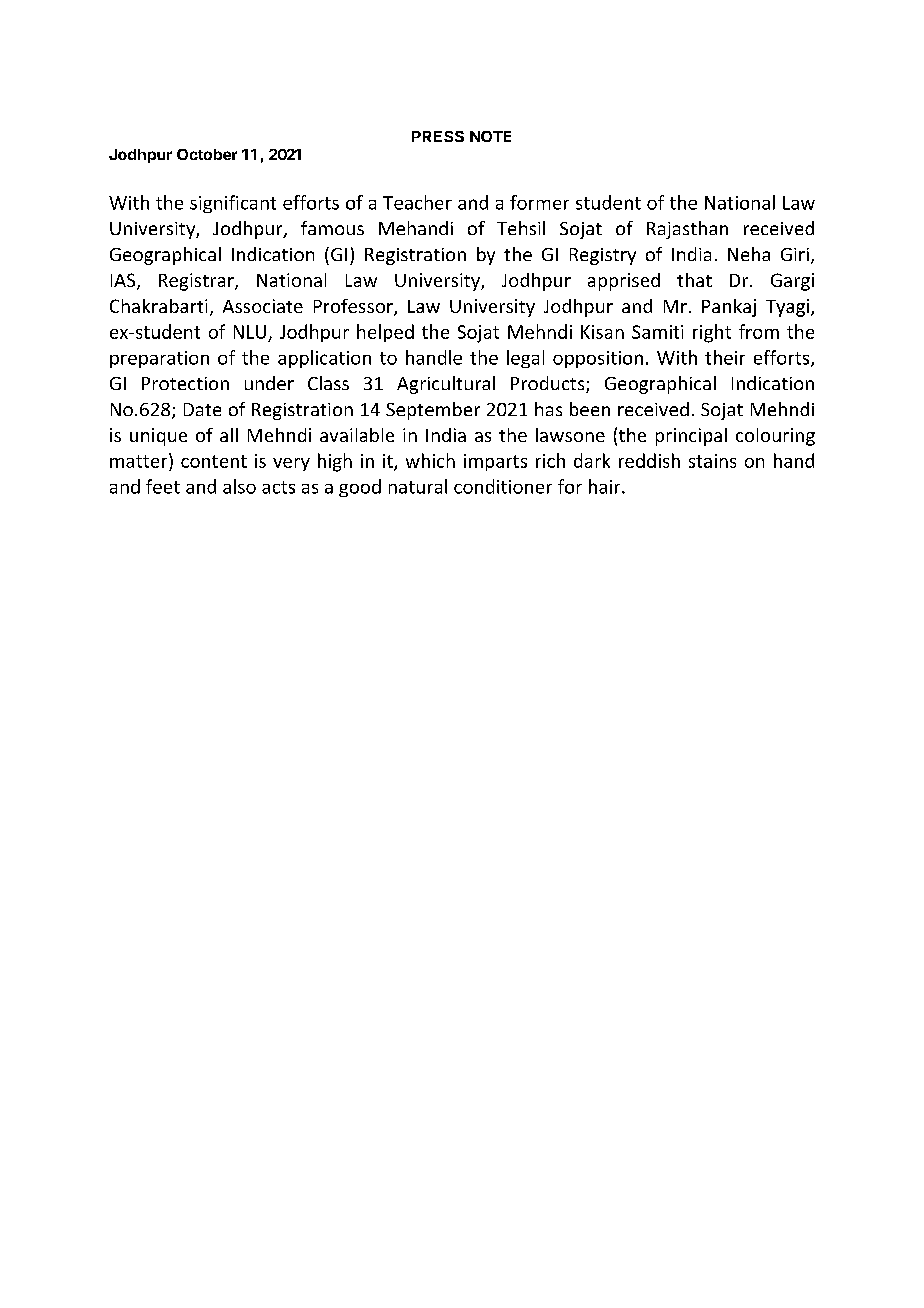 The image size is (924, 1308). Describe the element at coordinates (729, 308) in the document. I see `Pankaj` at that location.
